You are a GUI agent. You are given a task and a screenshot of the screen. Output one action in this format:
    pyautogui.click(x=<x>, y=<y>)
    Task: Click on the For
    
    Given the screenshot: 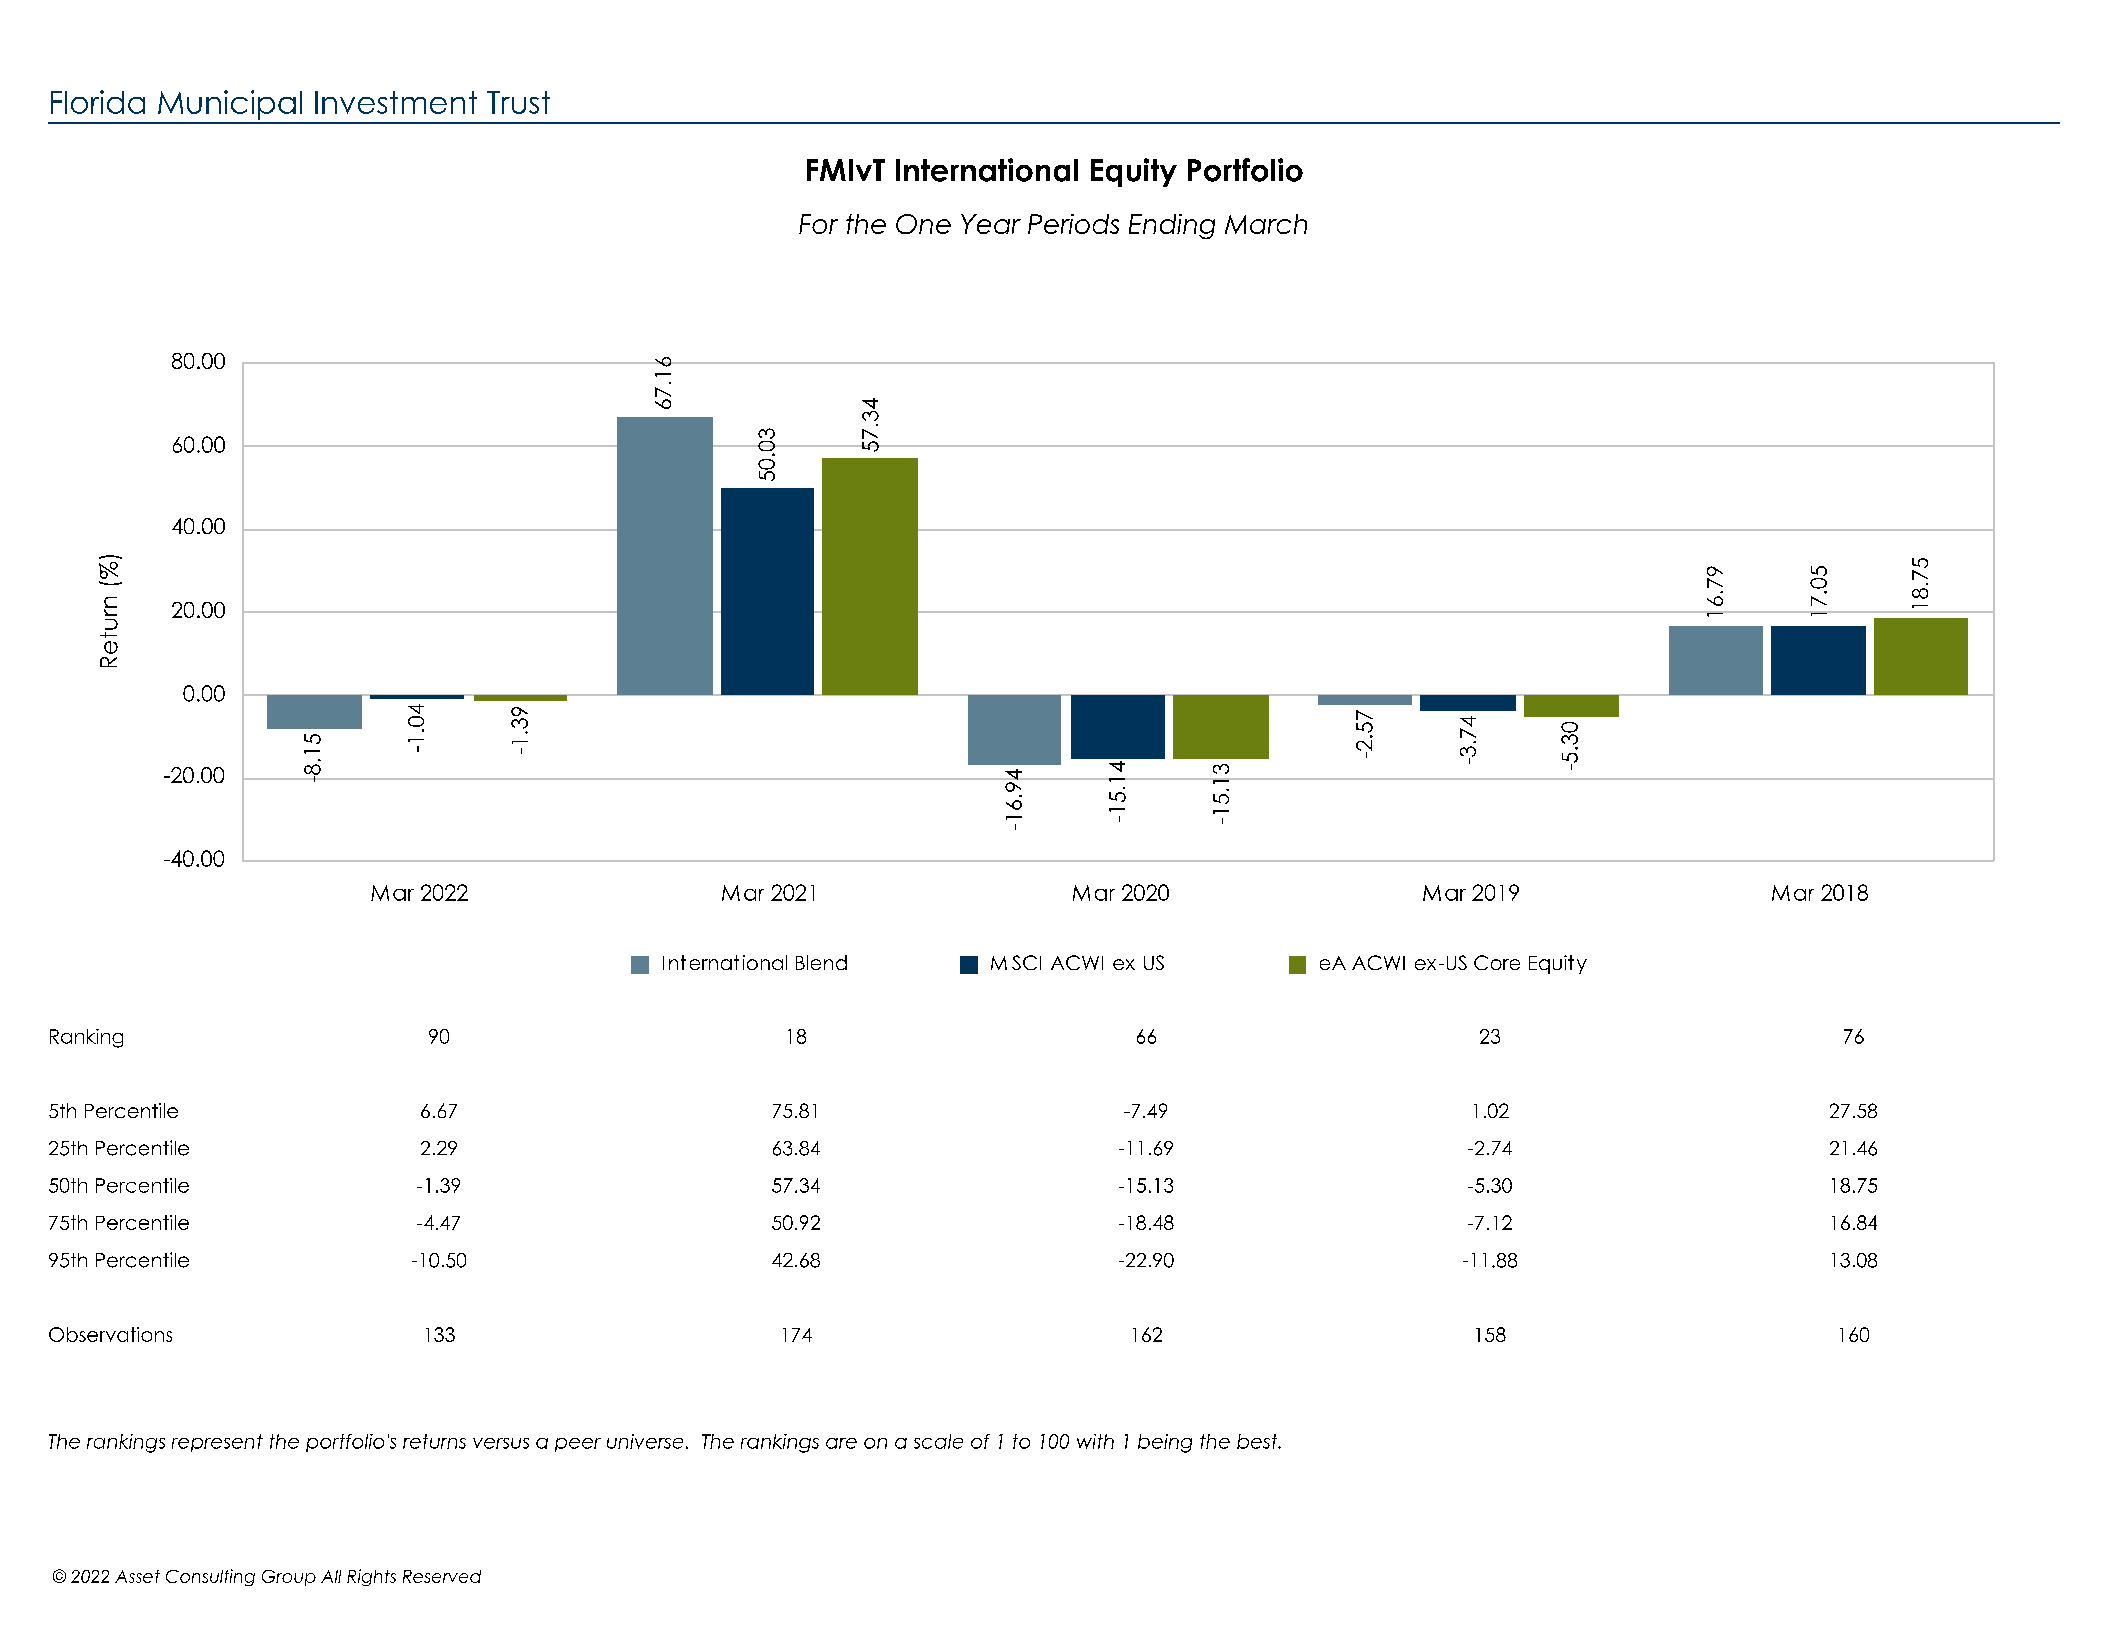 What is the action you would take?
    pyautogui.click(x=818, y=224)
